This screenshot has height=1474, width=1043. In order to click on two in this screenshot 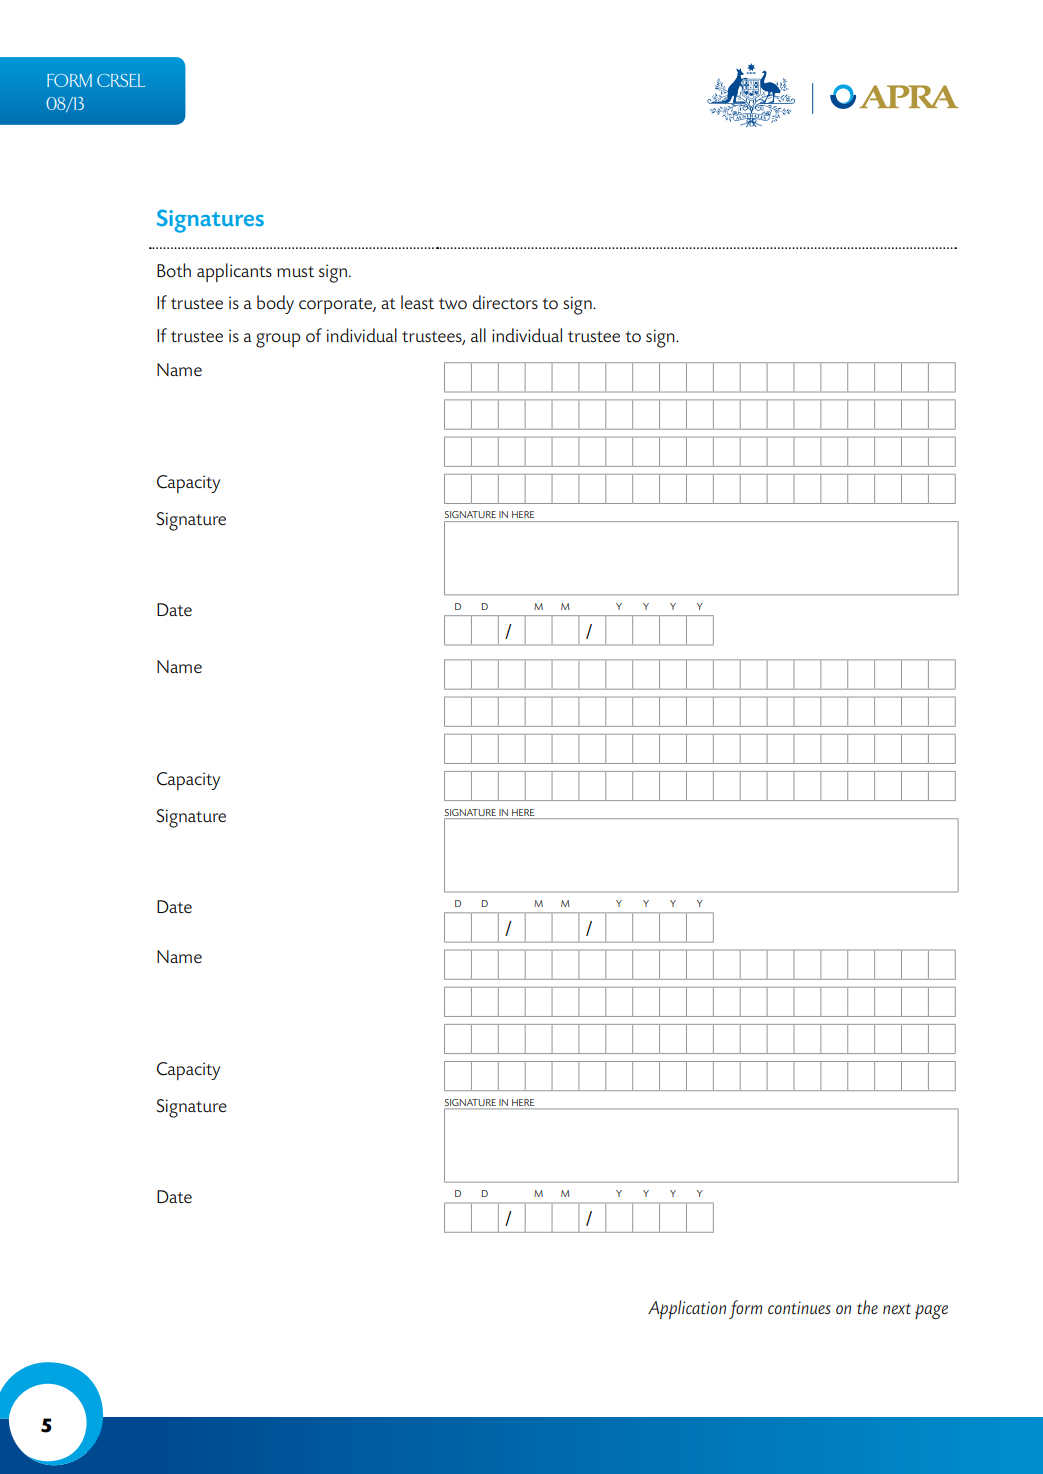, I will do `click(453, 304)`.
